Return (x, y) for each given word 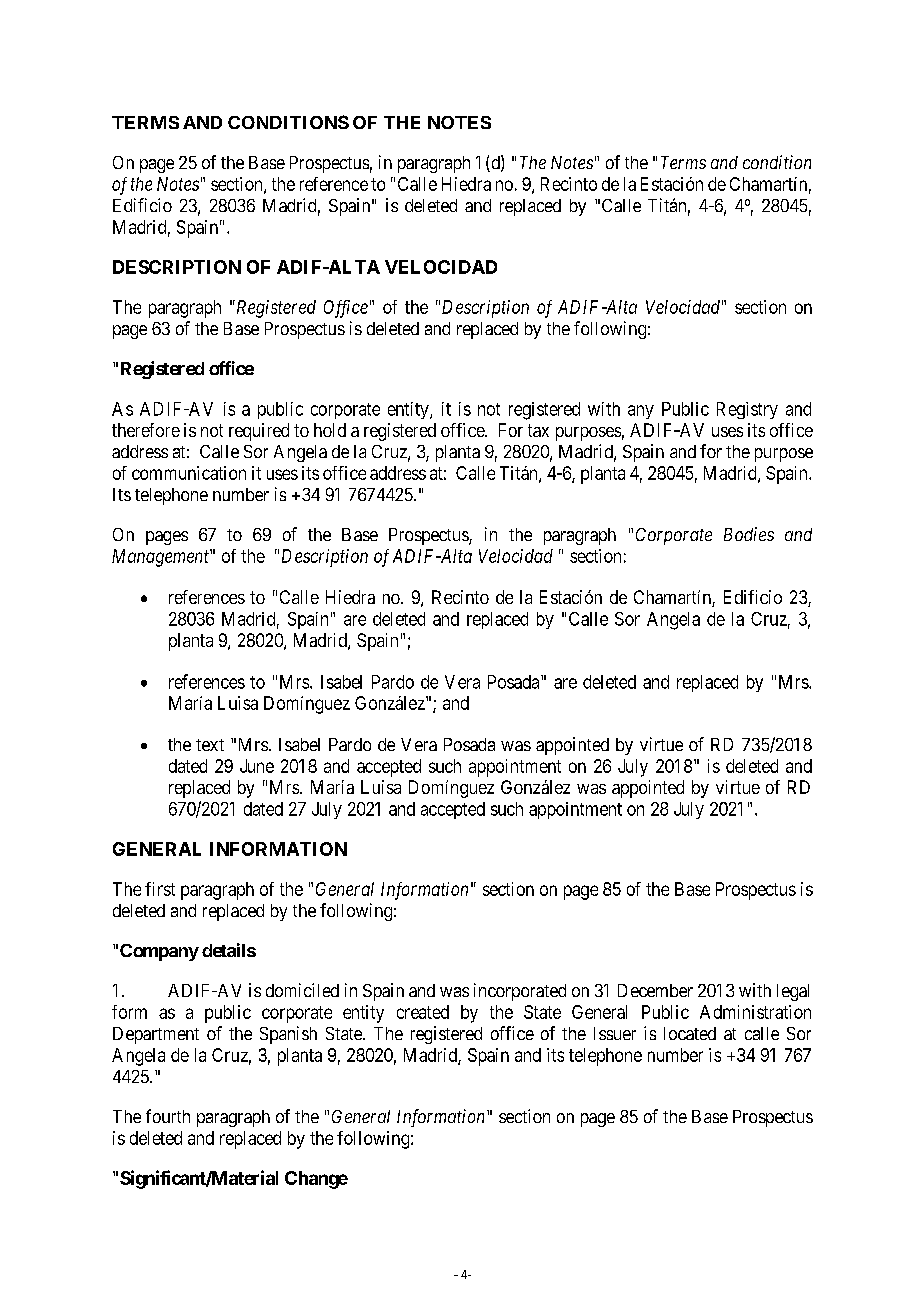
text (210, 745)
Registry (747, 410)
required (259, 432)
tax (538, 430)
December (655, 990)
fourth (168, 1116)
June (257, 766)
